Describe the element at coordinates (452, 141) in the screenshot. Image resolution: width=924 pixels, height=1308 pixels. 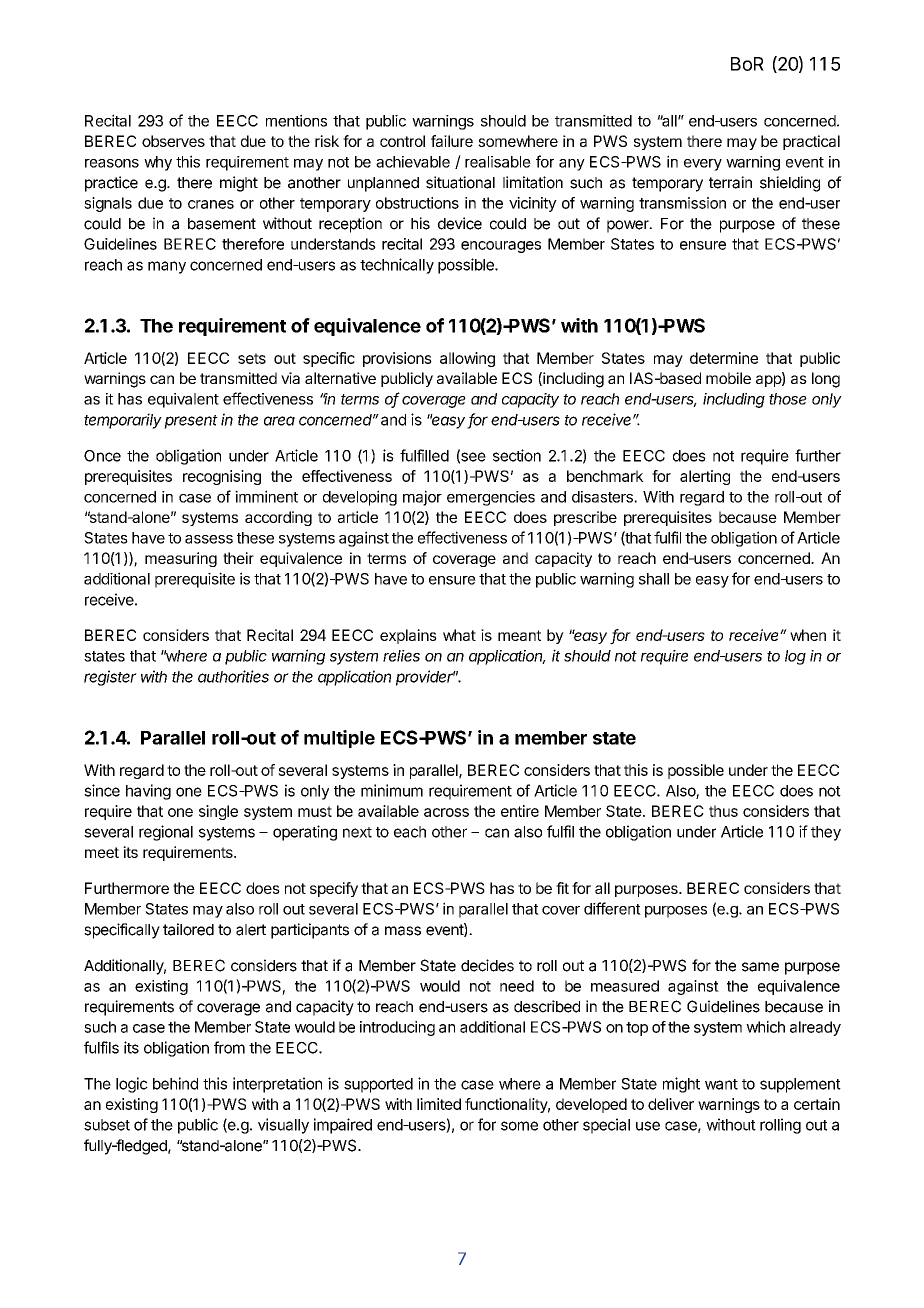
I see `failure` at that location.
